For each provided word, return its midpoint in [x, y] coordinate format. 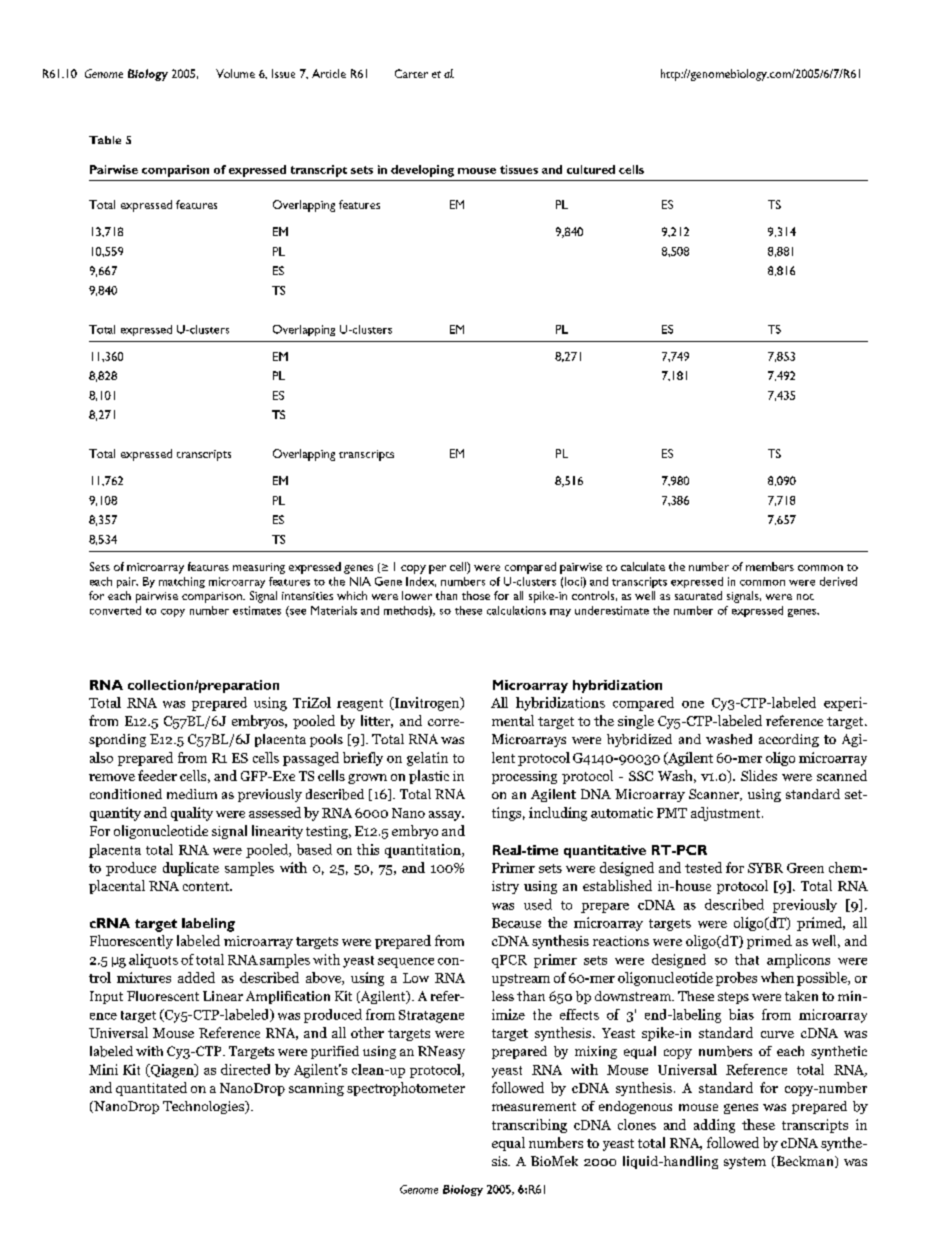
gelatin [427, 759]
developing [422, 171]
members [770, 566]
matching [182, 582]
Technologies [204, 1107]
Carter [411, 73]
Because [516, 923]
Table [105, 140]
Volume [235, 73]
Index [421, 582]
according [789, 740]
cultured [591, 169]
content [207, 886]
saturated [698, 595]
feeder [157, 775]
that [747, 959]
